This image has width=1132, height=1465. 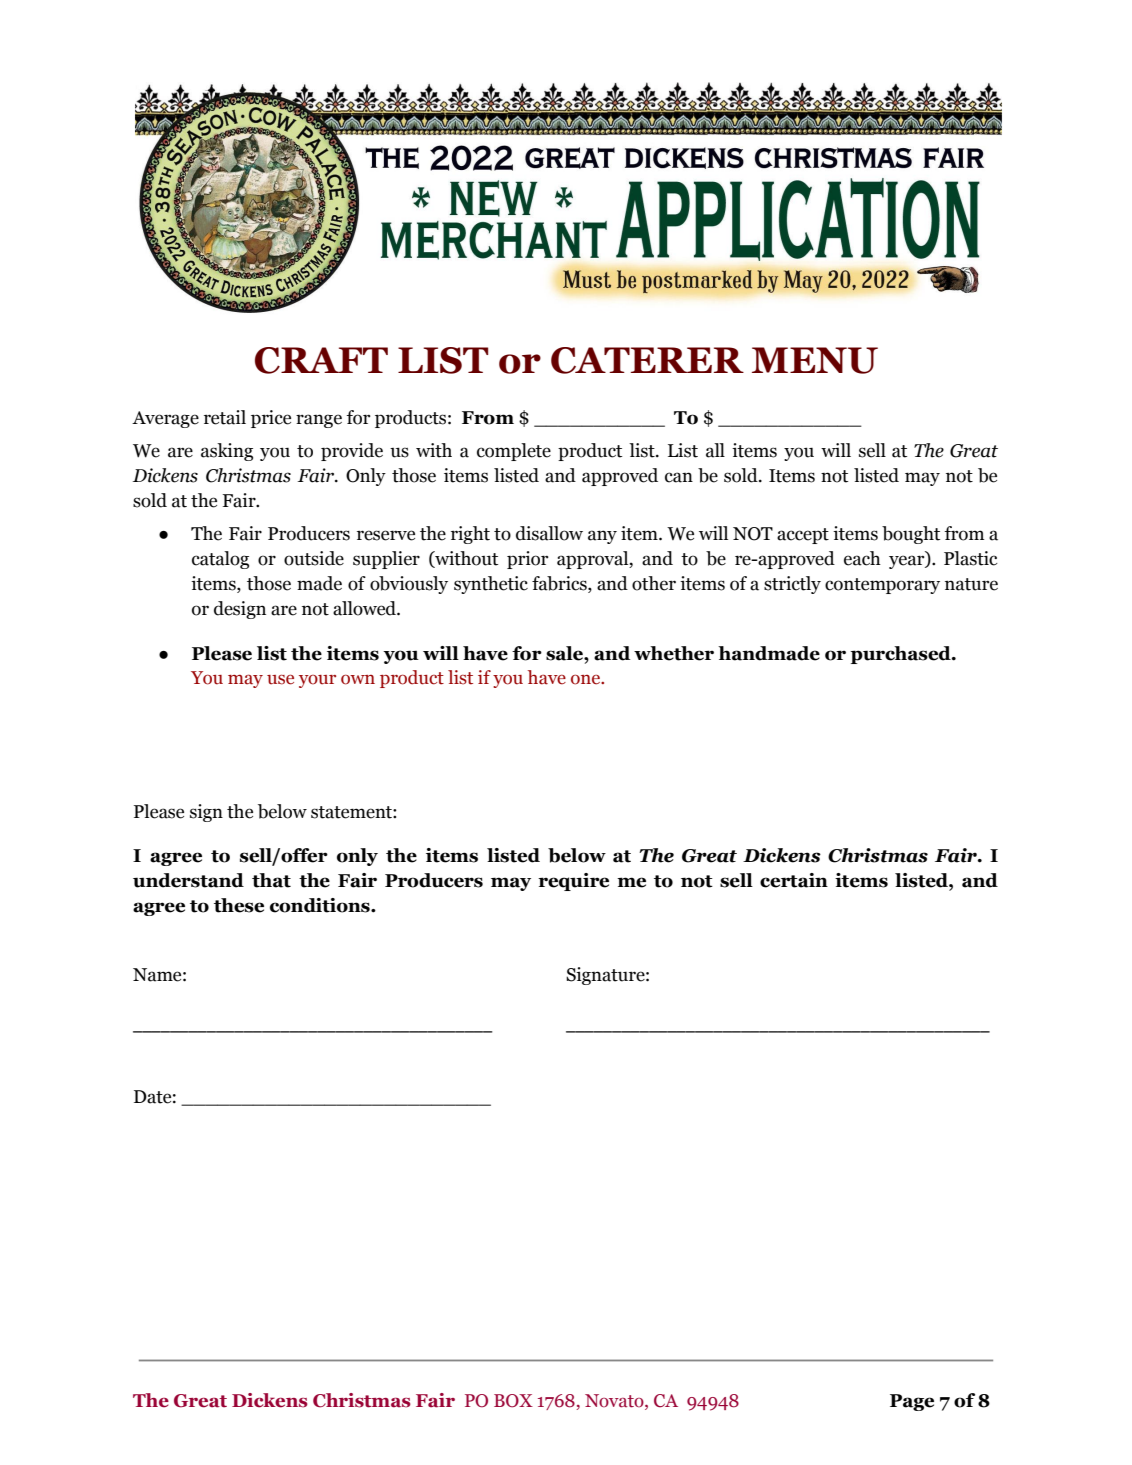 What do you see at coordinates (220, 560) in the image?
I see `catalog` at bounding box center [220, 560].
